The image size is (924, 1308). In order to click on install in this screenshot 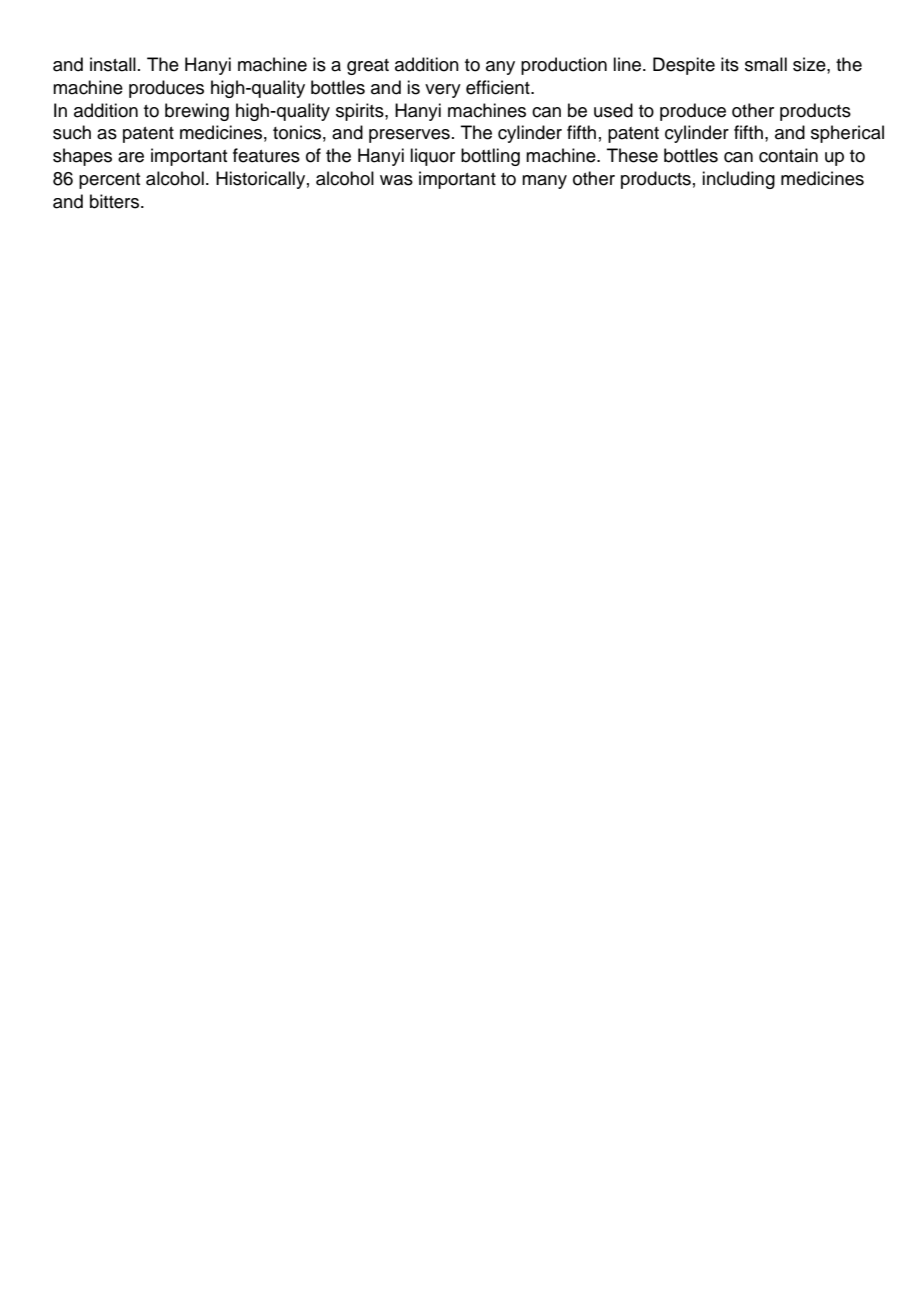, I will do `click(113, 64)`.
